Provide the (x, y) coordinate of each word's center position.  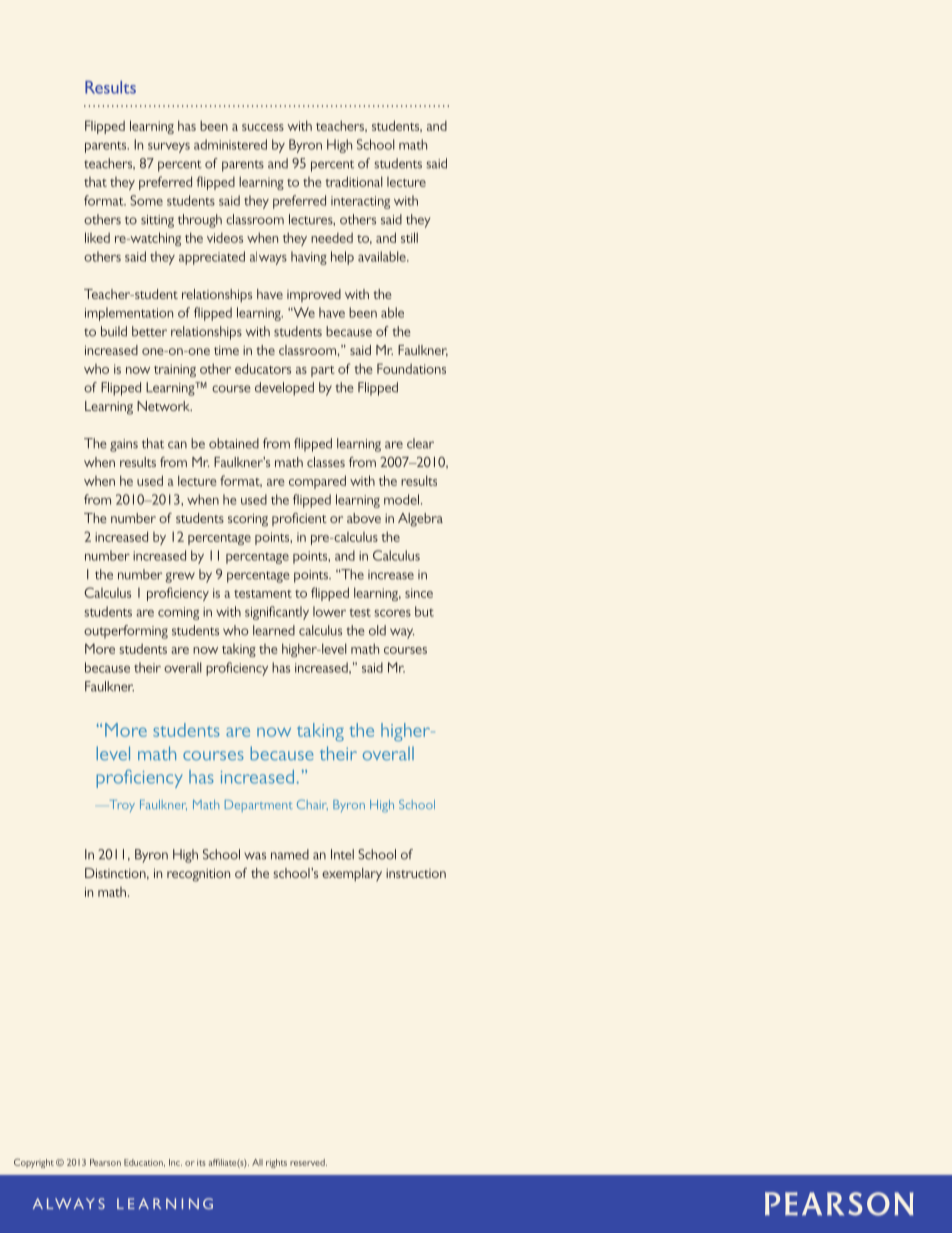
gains (124, 445)
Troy (122, 806)
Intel (342, 854)
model (401, 499)
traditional (353, 181)
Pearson (105, 1162)
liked (97, 237)
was (255, 856)
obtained (234, 443)
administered (230, 144)
